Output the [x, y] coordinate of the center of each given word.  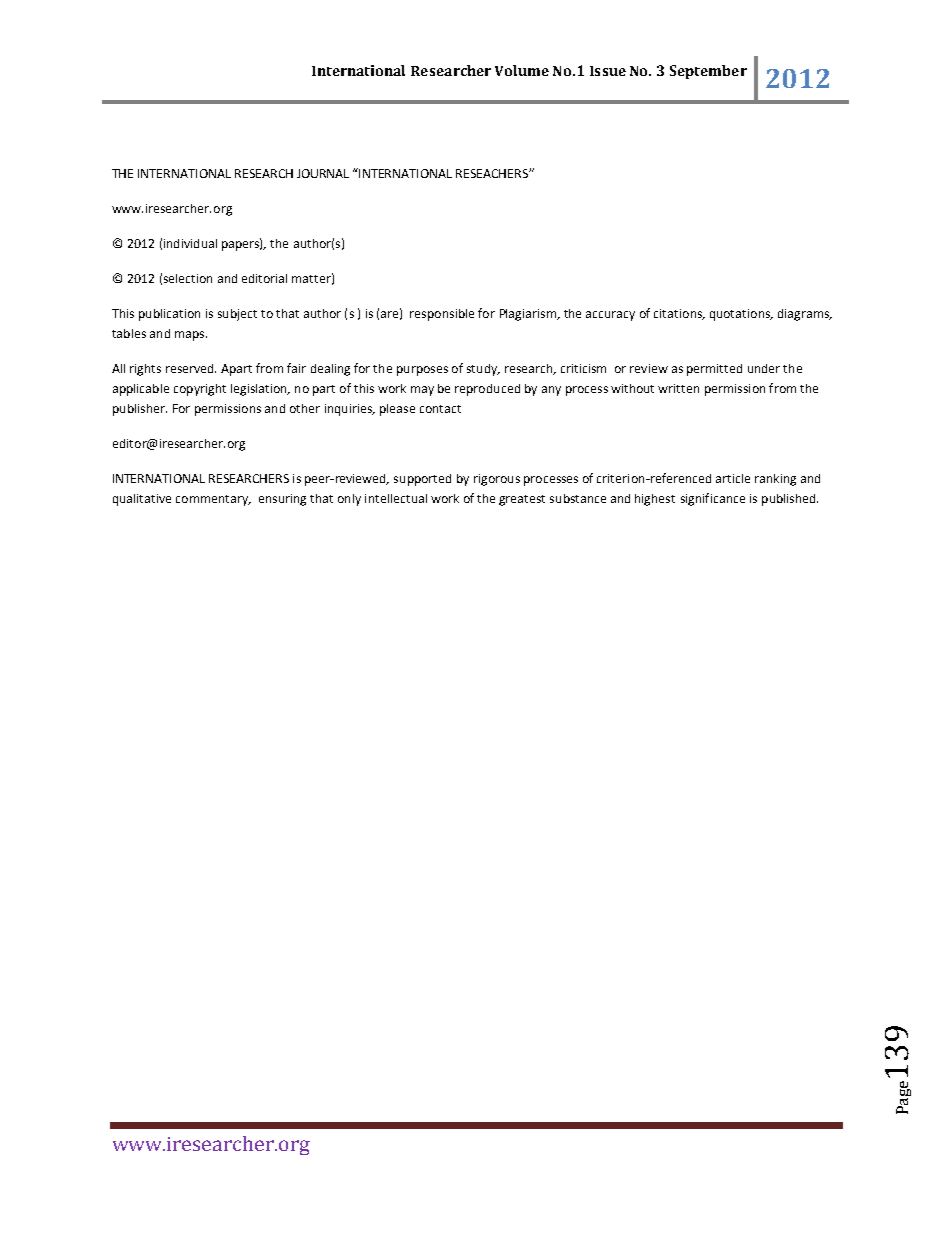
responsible [442, 315]
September [708, 72]
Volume [522, 70]
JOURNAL [323, 173]
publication [169, 315]
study [483, 370]
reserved [191, 368]
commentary [213, 500]
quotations [741, 315]
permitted [714, 370]
